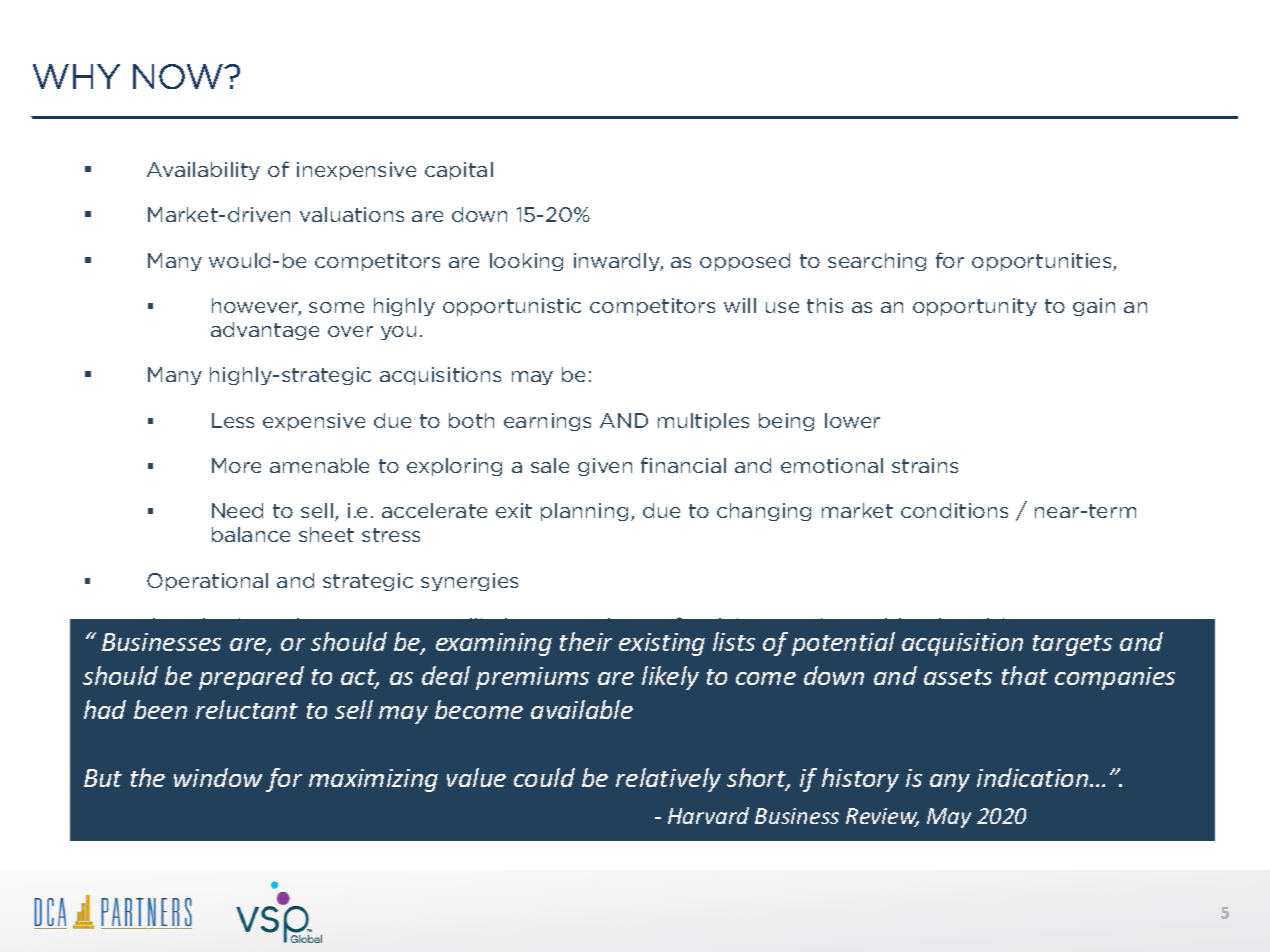  Describe the element at coordinates (925, 465) in the page. I see `strains` at that location.
